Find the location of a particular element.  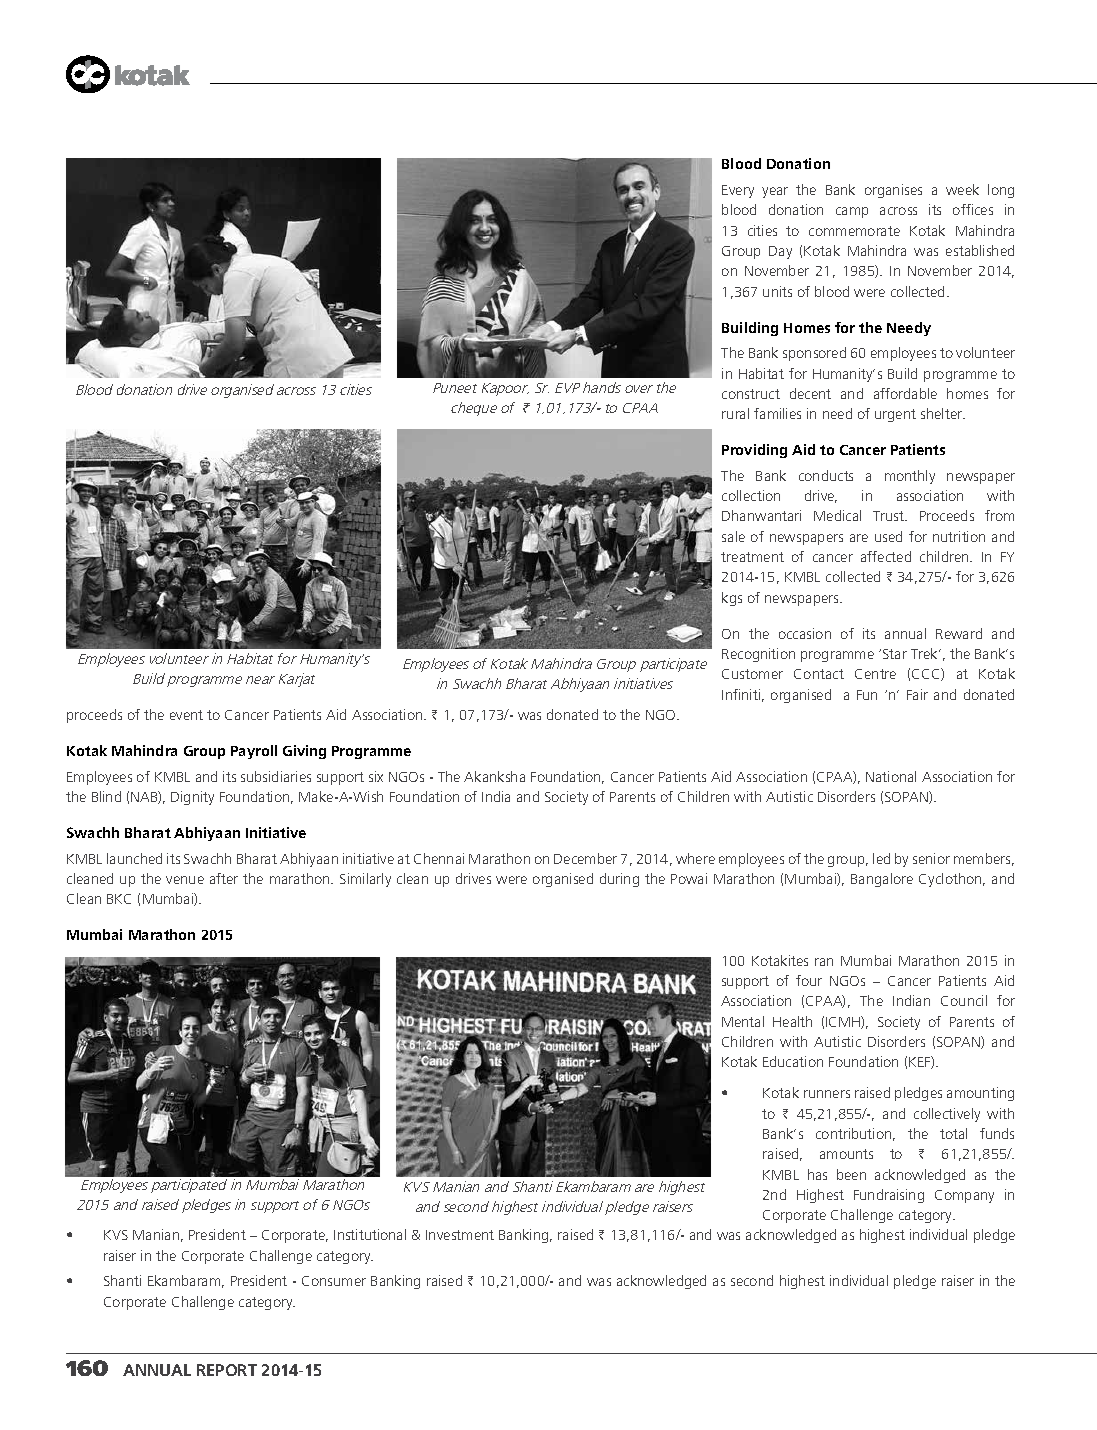

affected is located at coordinates (886, 556).
